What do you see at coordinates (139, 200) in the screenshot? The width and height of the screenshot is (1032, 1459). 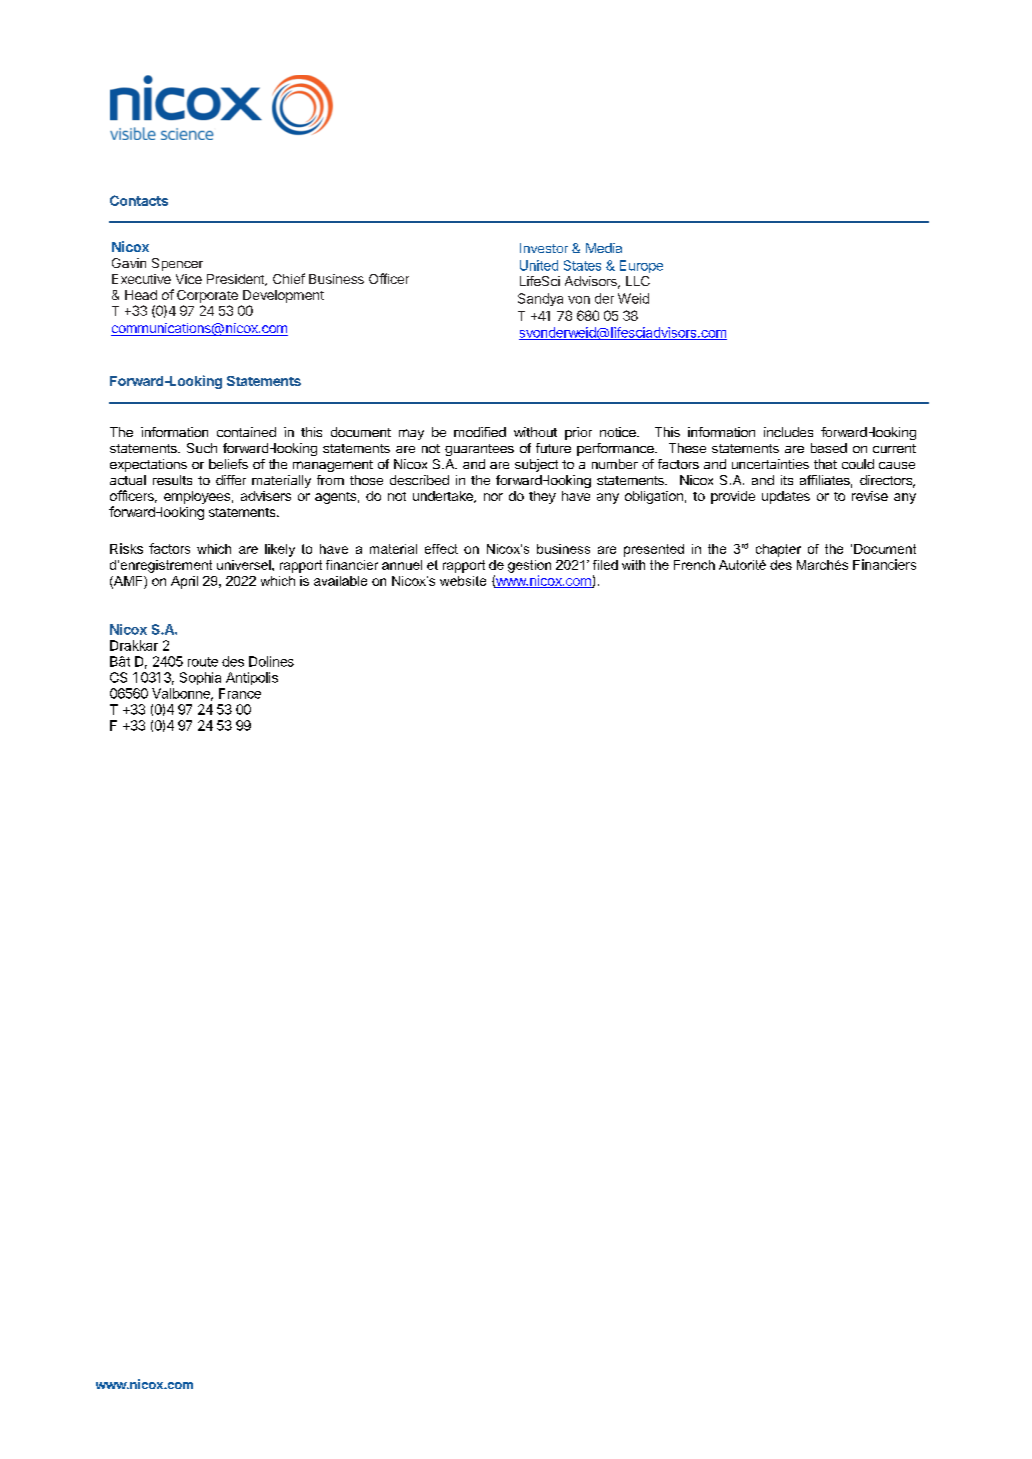 I see `Contacts` at bounding box center [139, 200].
